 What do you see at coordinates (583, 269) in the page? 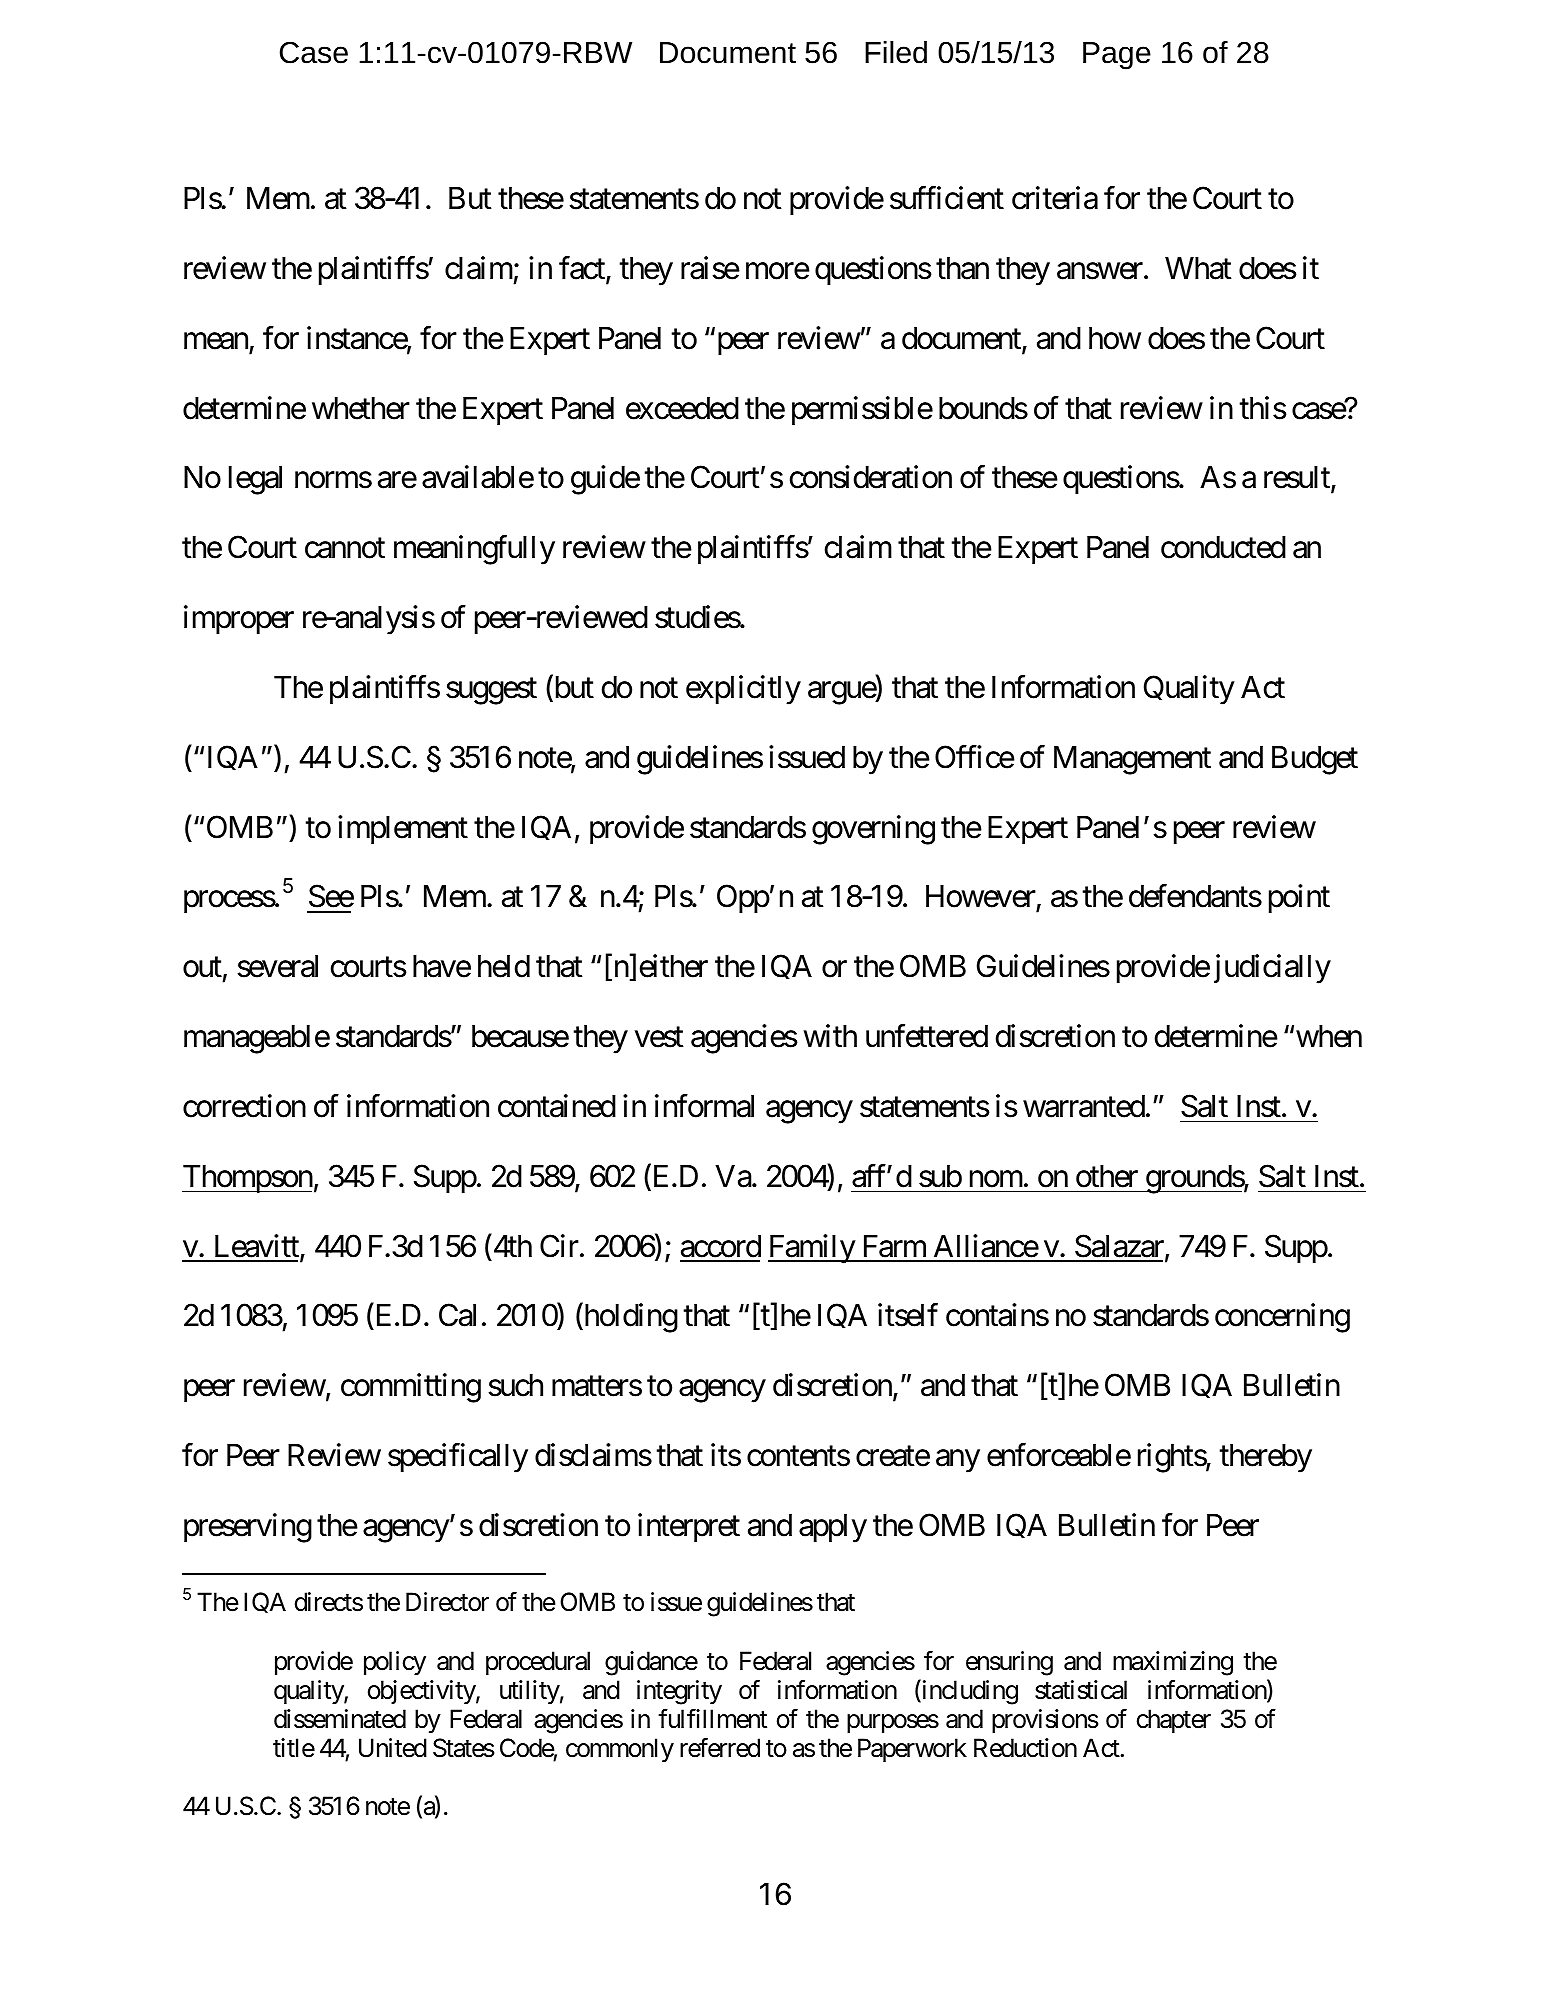
I see `fact` at bounding box center [583, 269].
